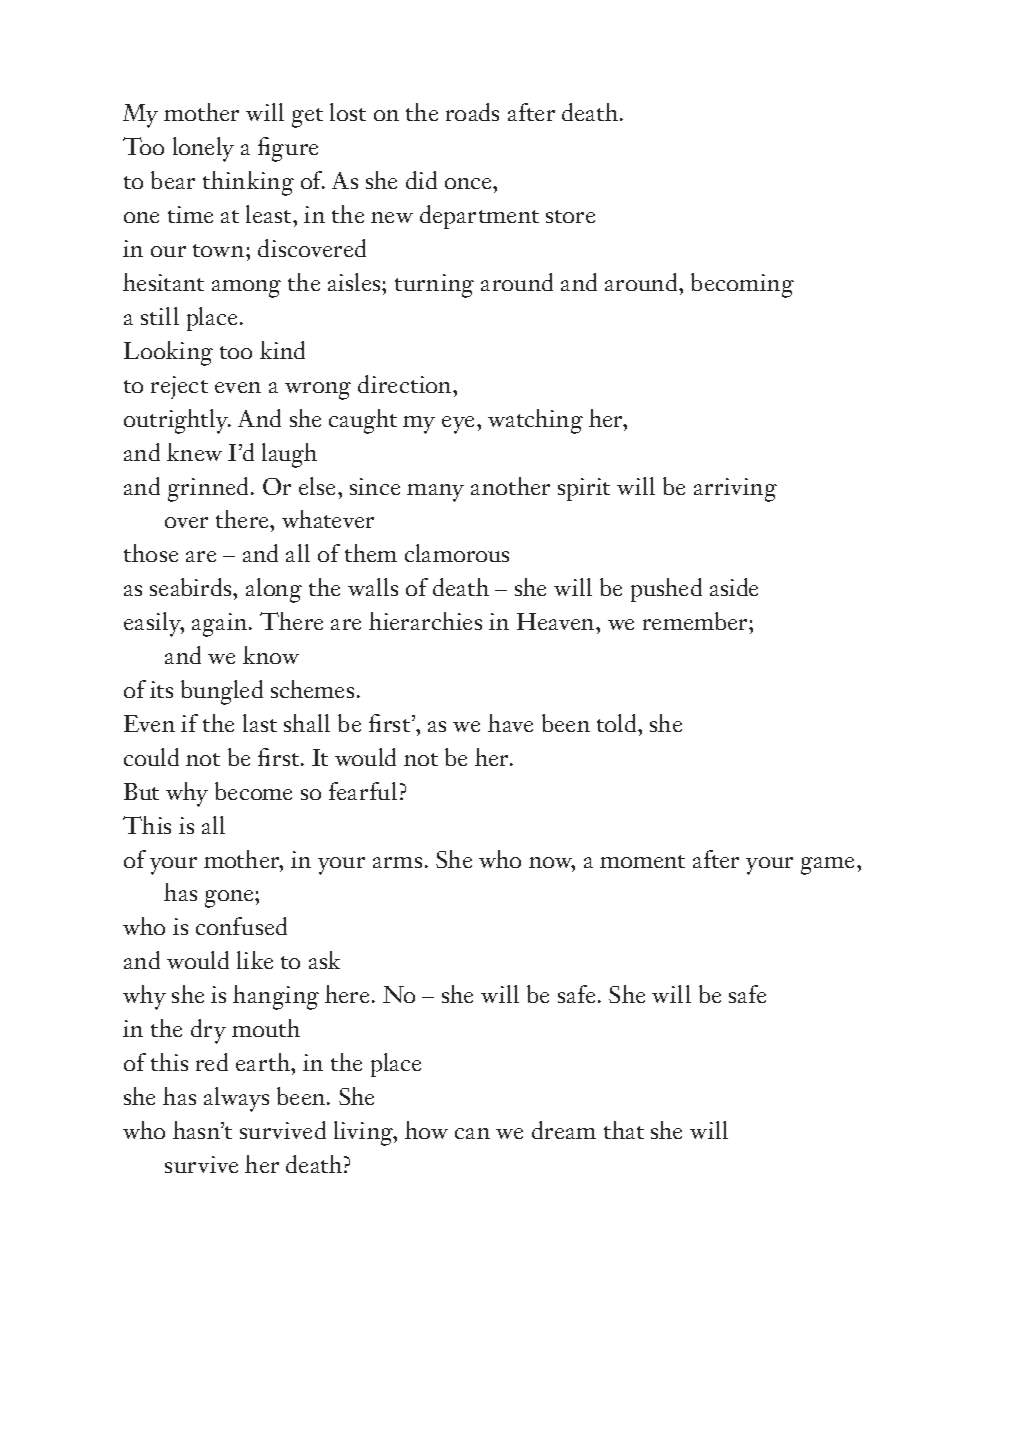  What do you see at coordinates (241, 926) in the screenshot?
I see `confused` at bounding box center [241, 926].
